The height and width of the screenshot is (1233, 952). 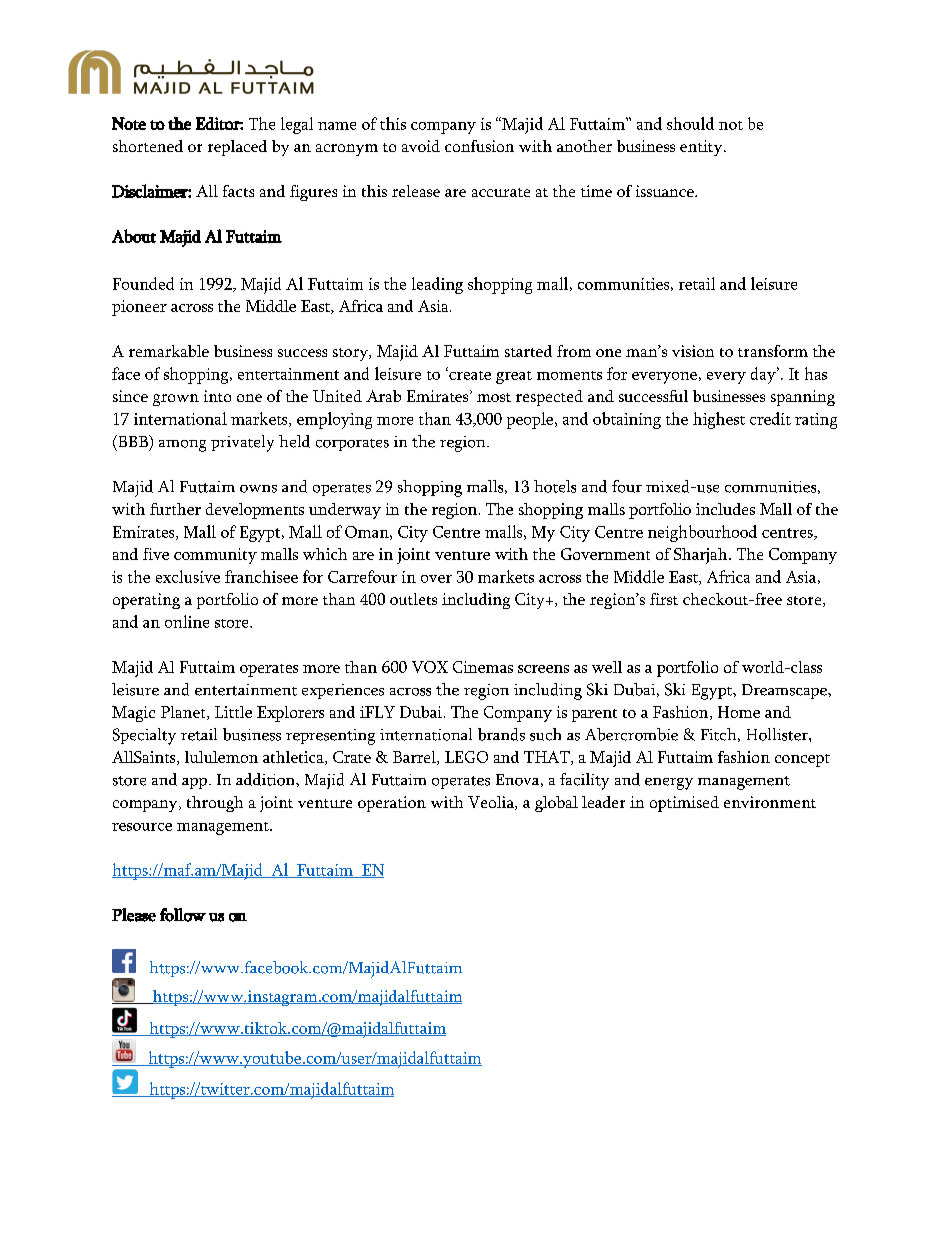 I want to click on replaced, so click(x=237, y=148).
